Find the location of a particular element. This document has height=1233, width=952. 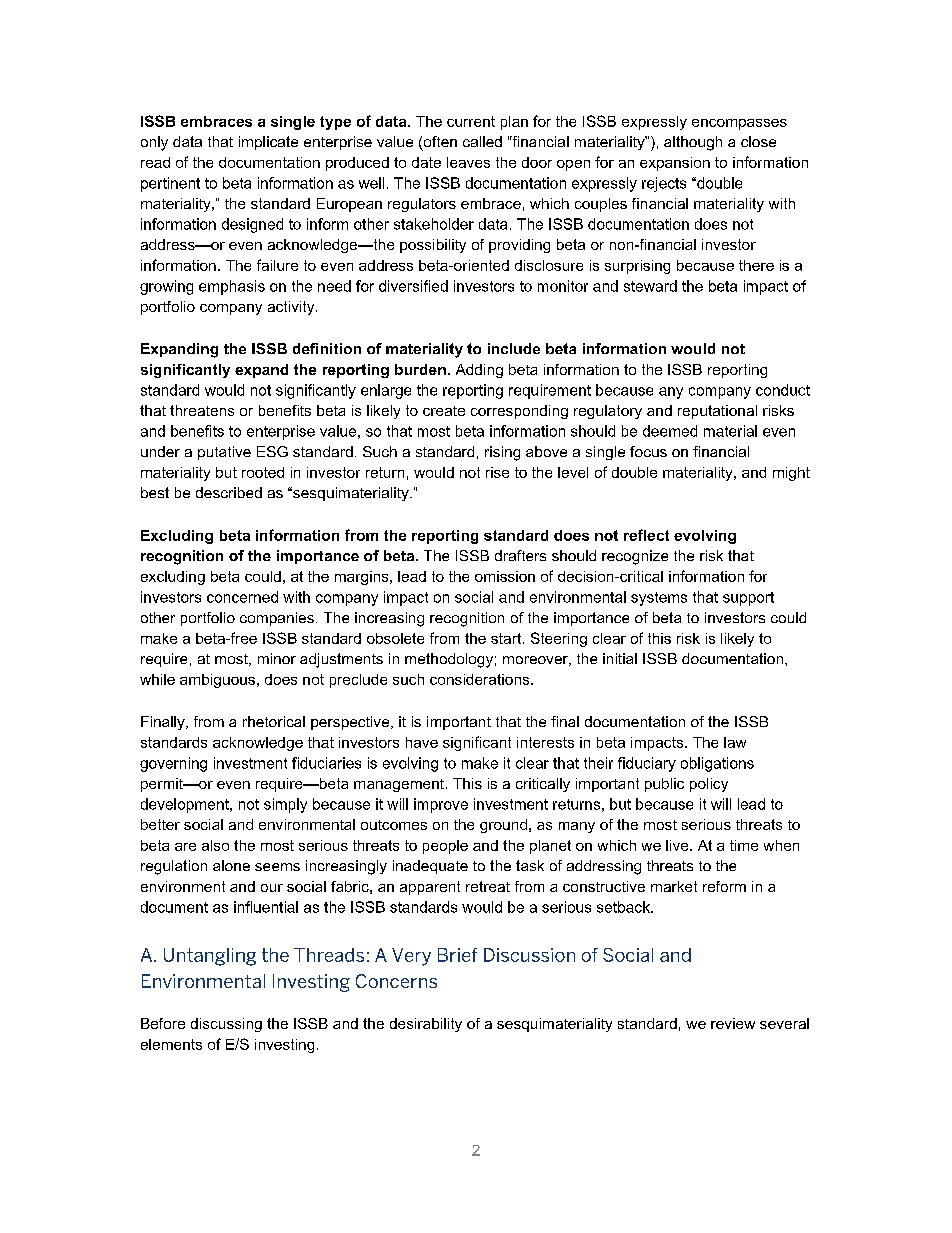

implicate is located at coordinates (268, 143).
